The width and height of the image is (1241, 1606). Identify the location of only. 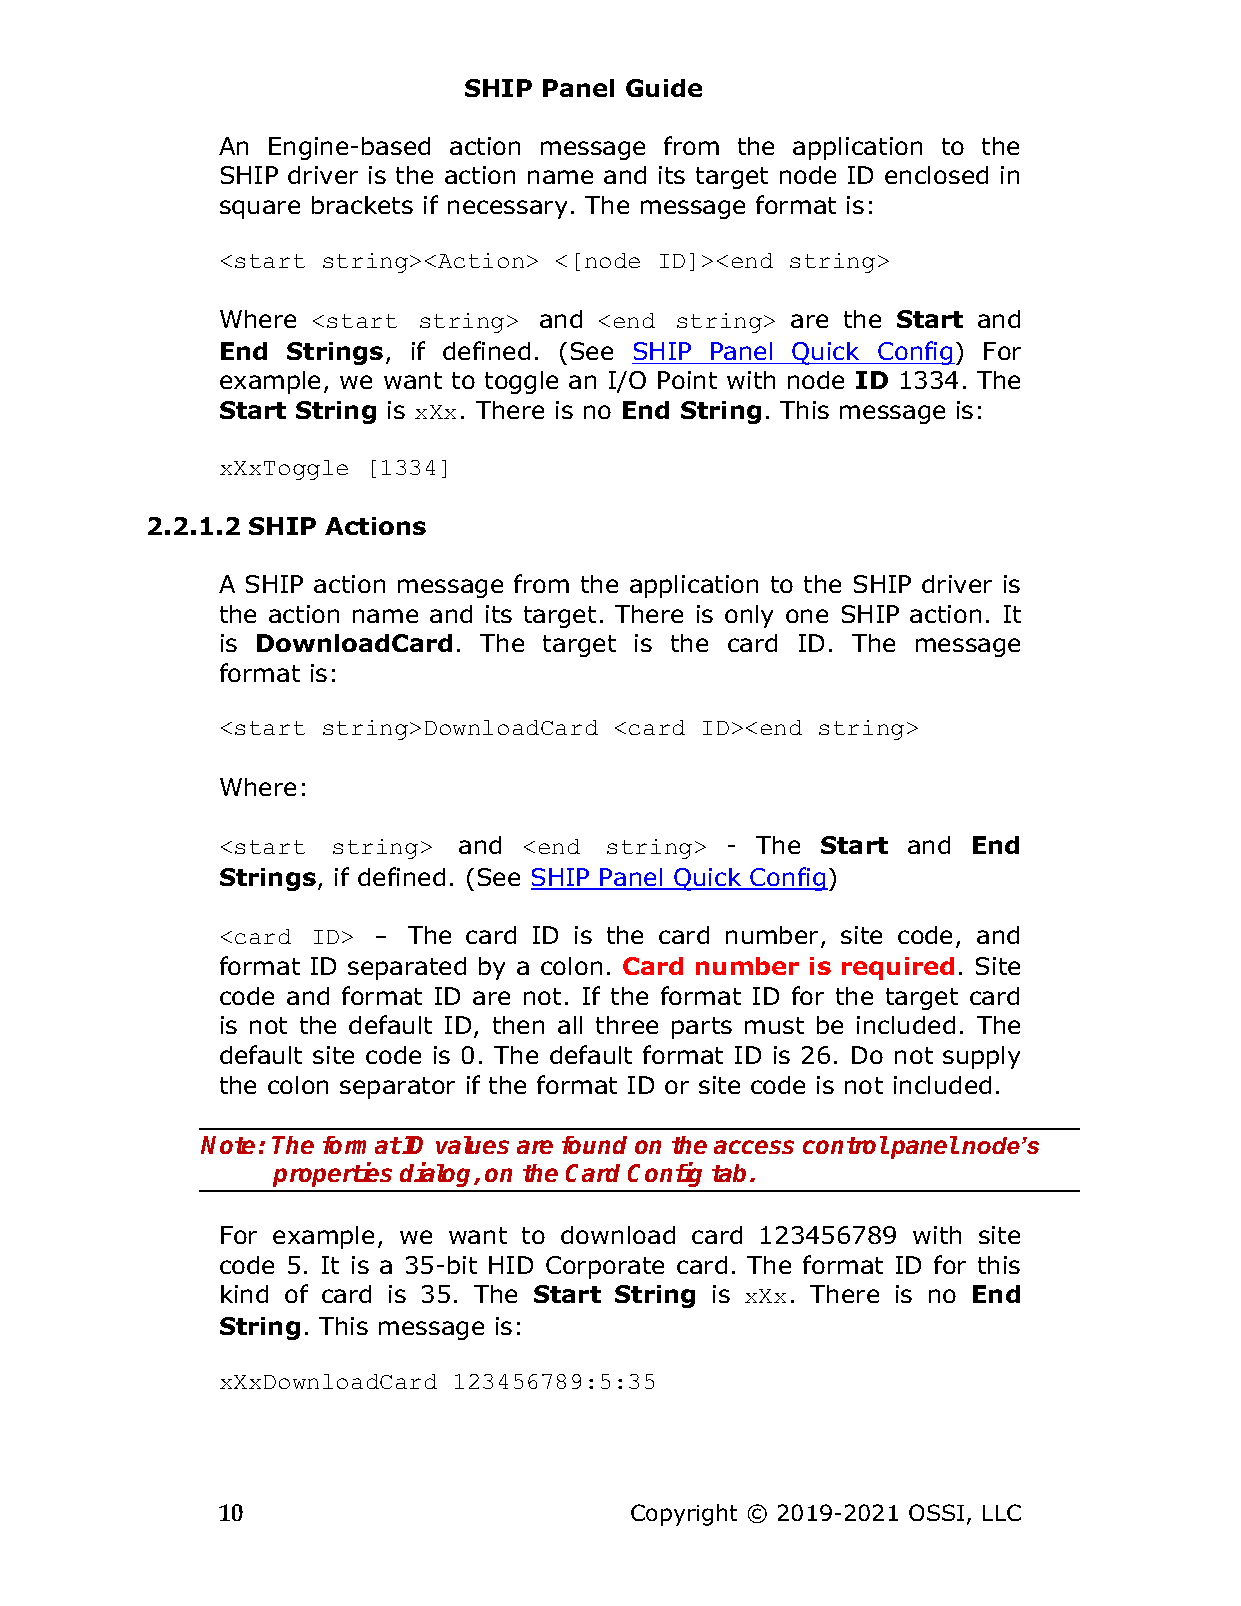
(749, 616).
